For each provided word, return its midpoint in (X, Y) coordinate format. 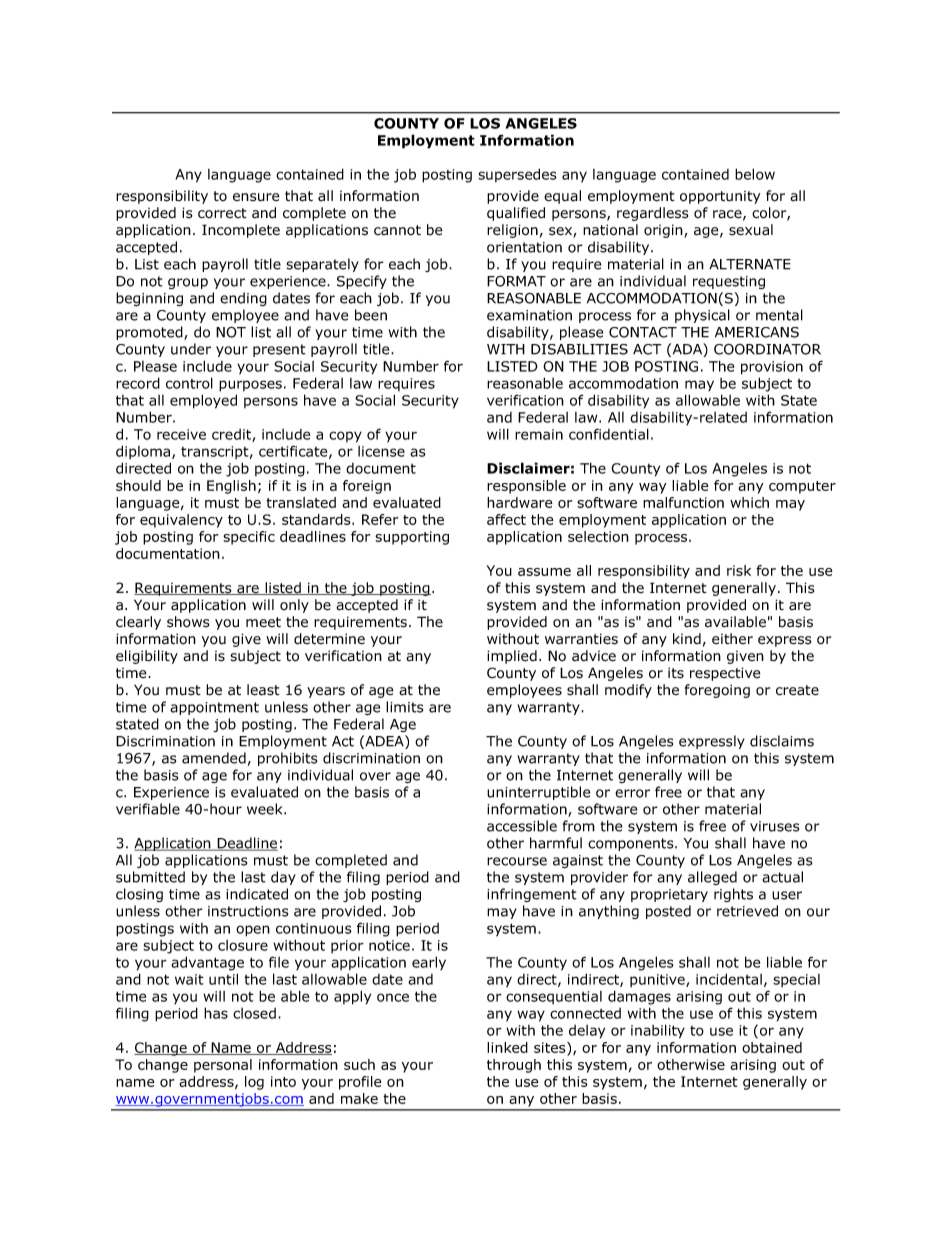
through (514, 1066)
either (732, 639)
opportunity (720, 197)
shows (188, 622)
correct (222, 213)
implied (512, 657)
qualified (516, 214)
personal (223, 1066)
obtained (772, 1047)
